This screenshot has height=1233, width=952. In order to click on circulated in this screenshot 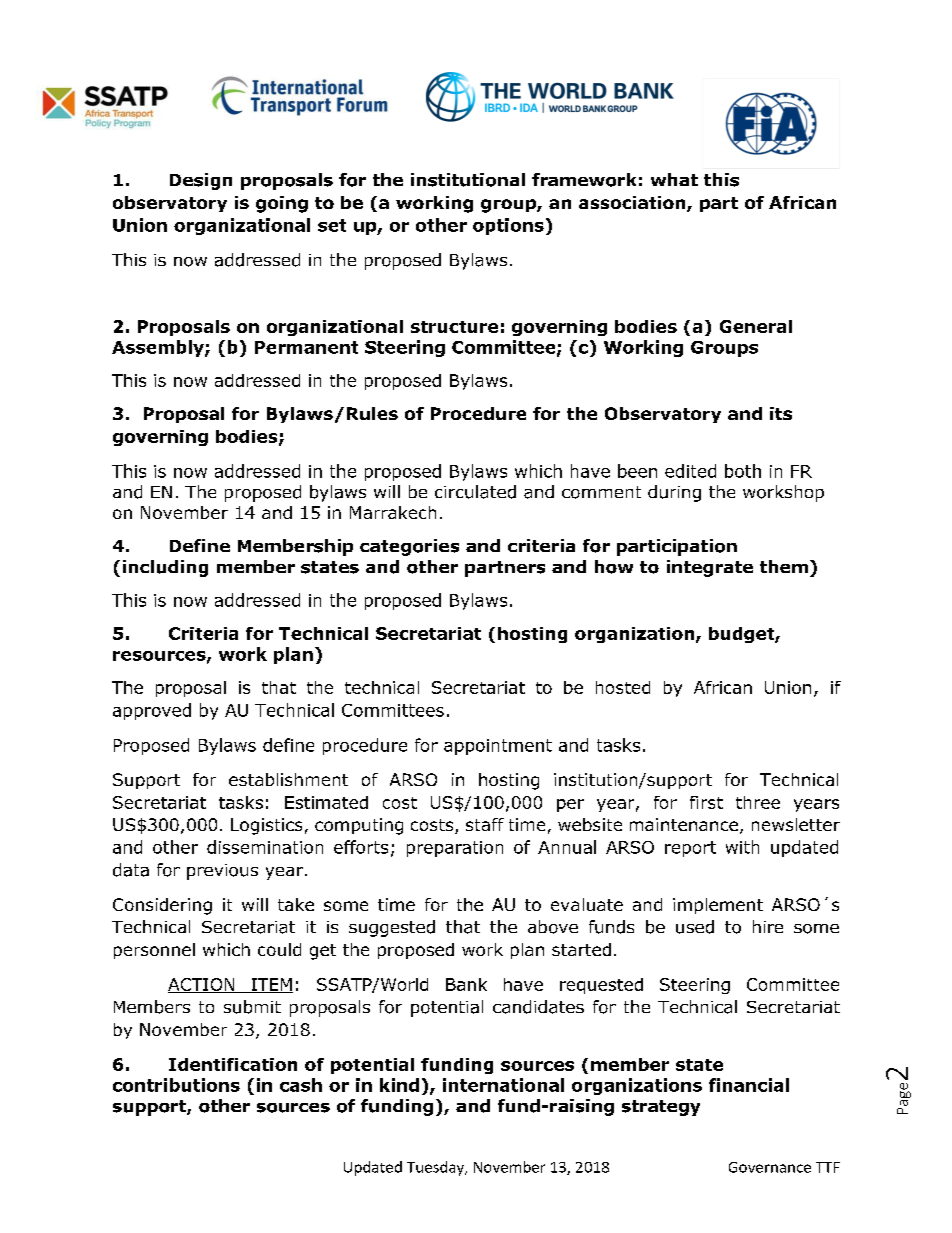, I will do `click(475, 492)`.
